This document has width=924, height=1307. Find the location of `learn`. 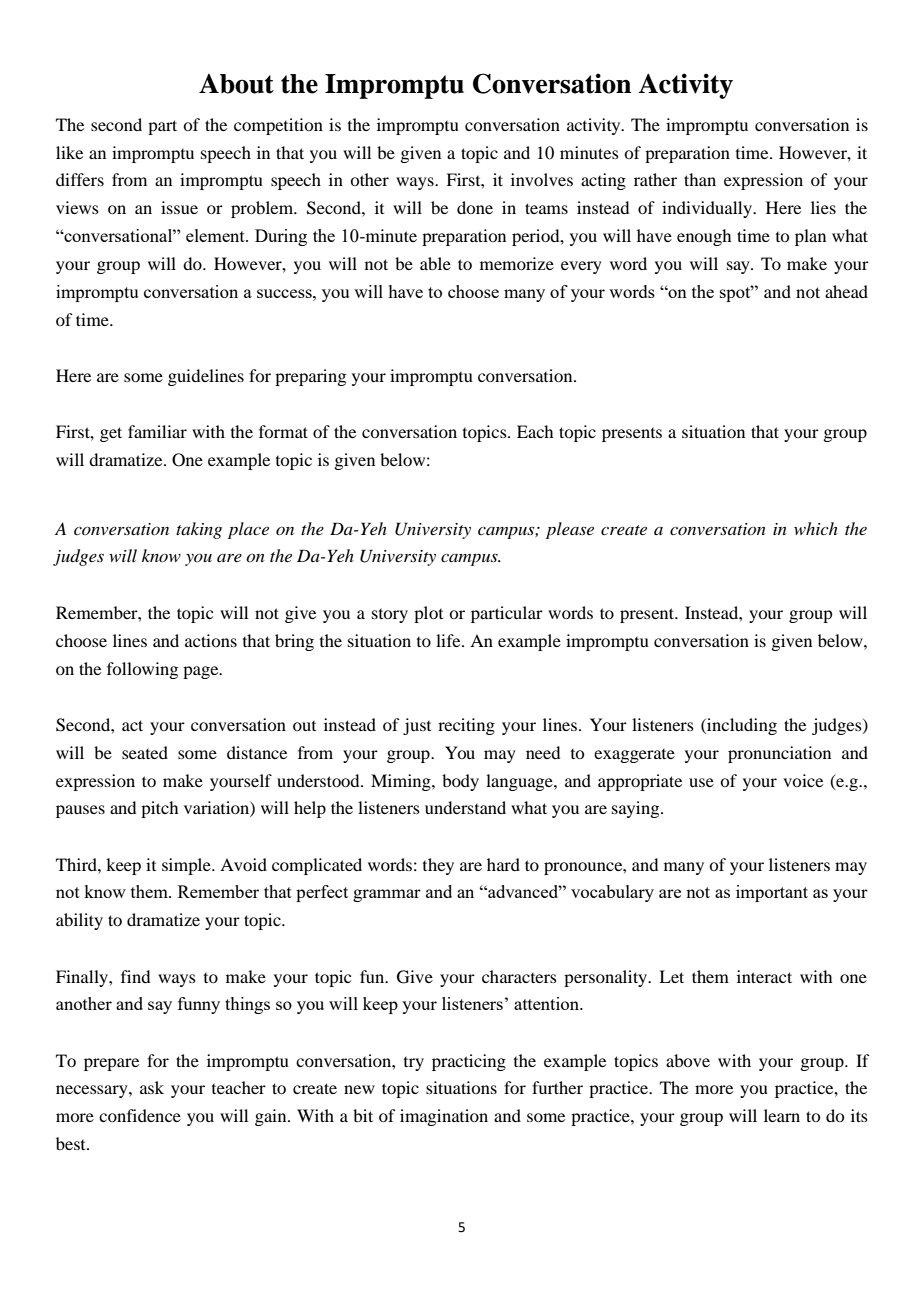

learn is located at coordinates (782, 1115).
